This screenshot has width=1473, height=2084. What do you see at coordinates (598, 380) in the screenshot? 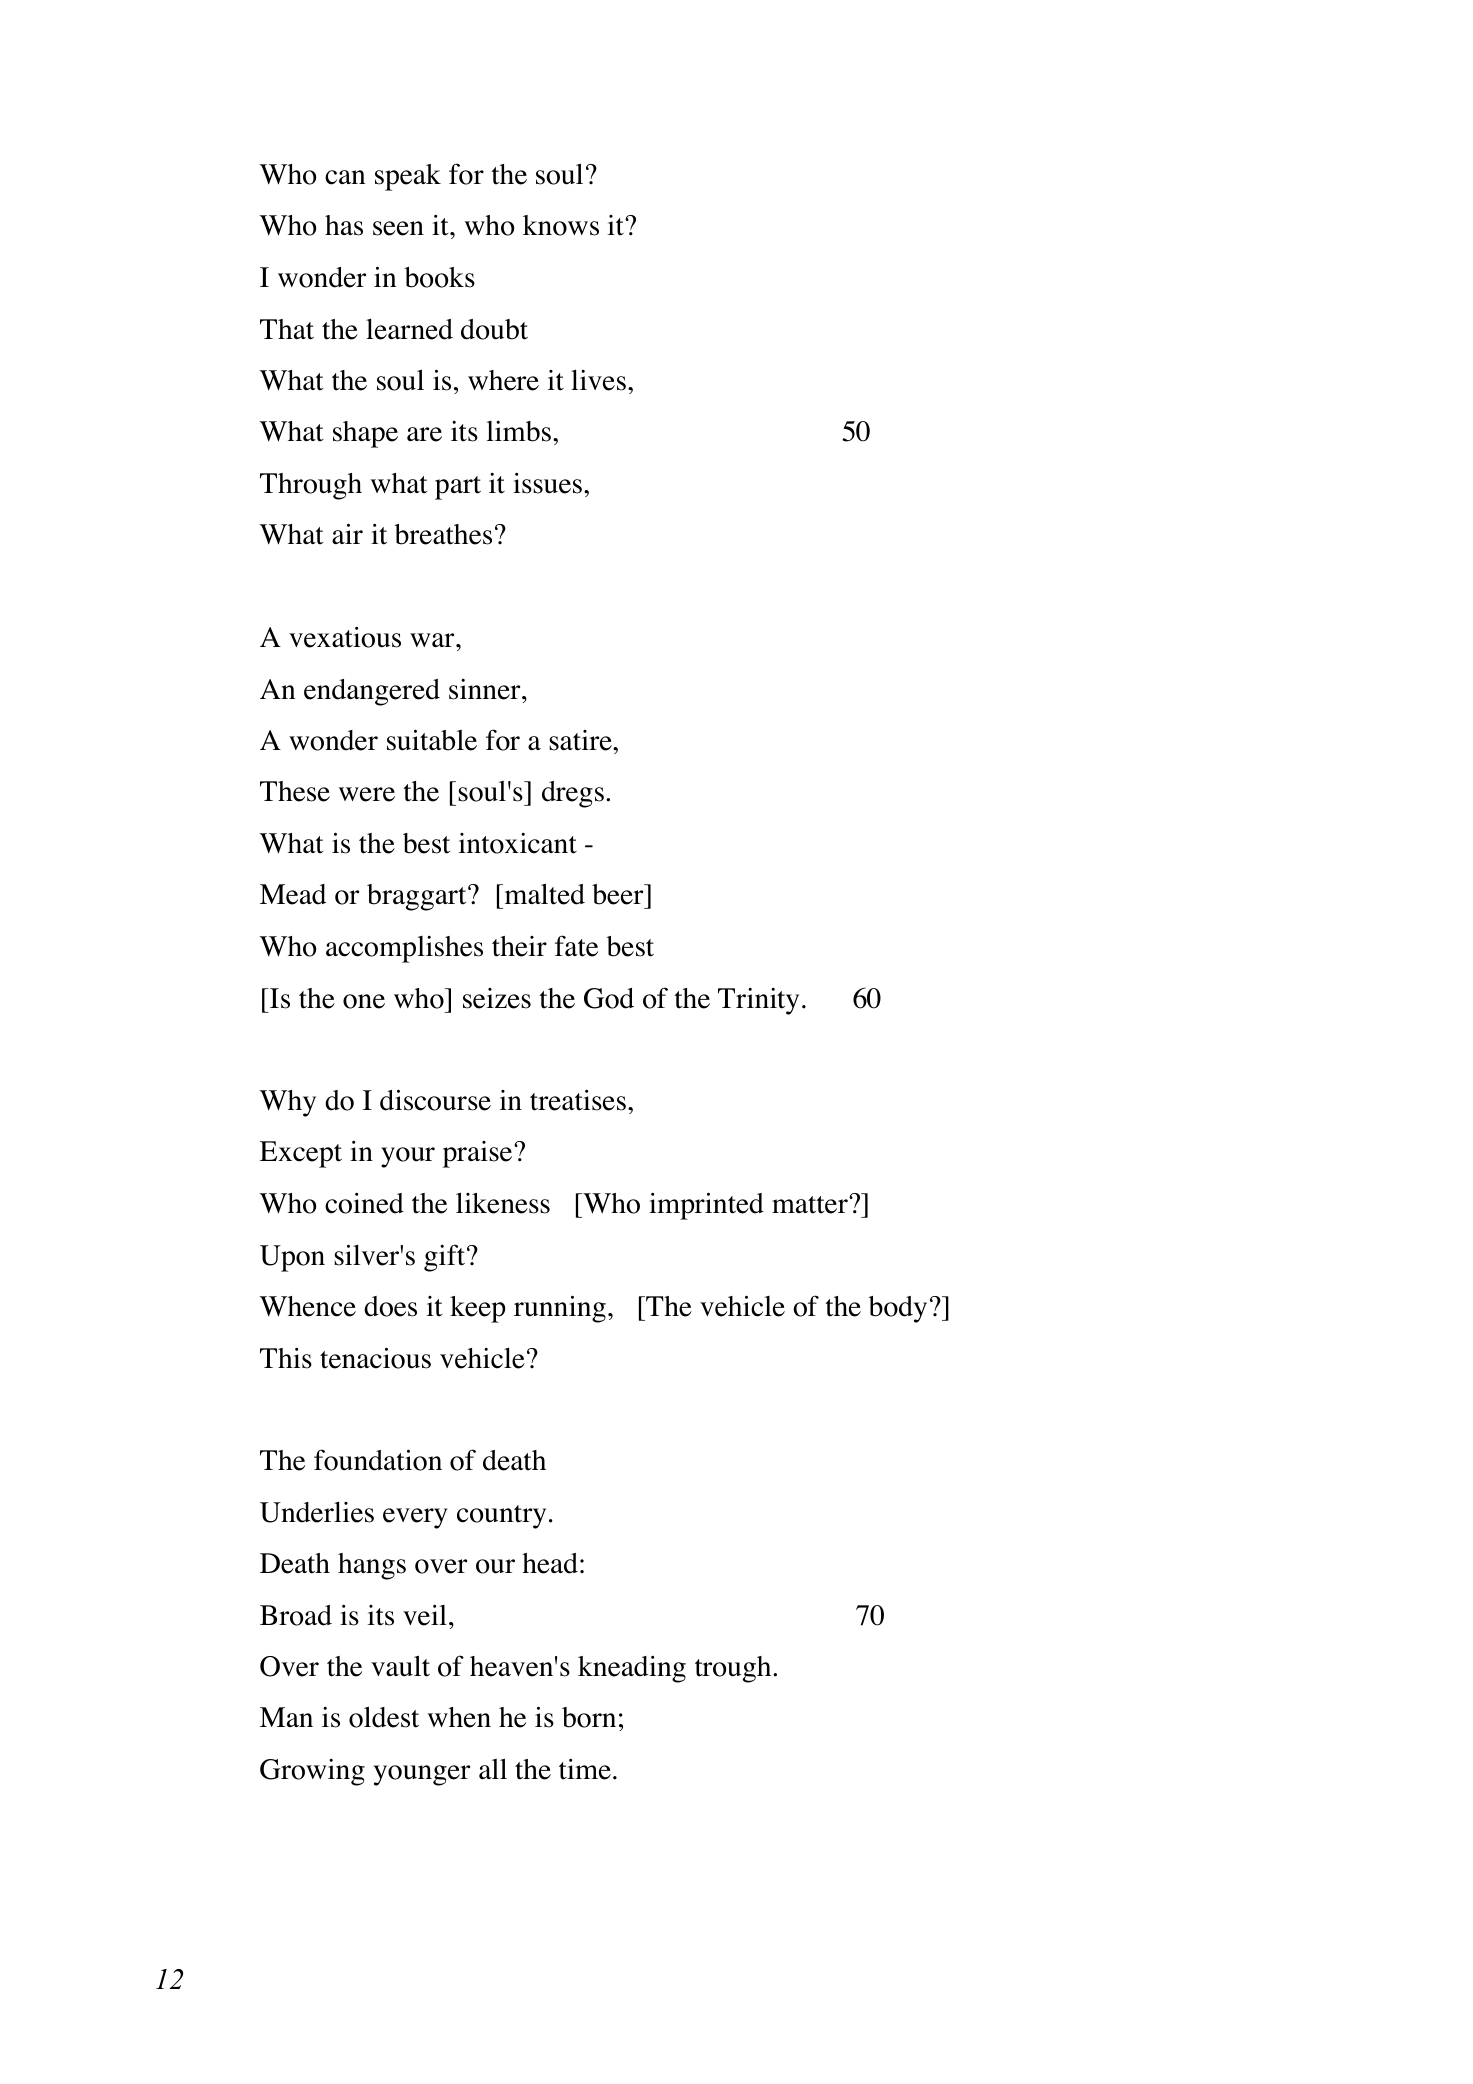
I see `lives` at bounding box center [598, 380].
